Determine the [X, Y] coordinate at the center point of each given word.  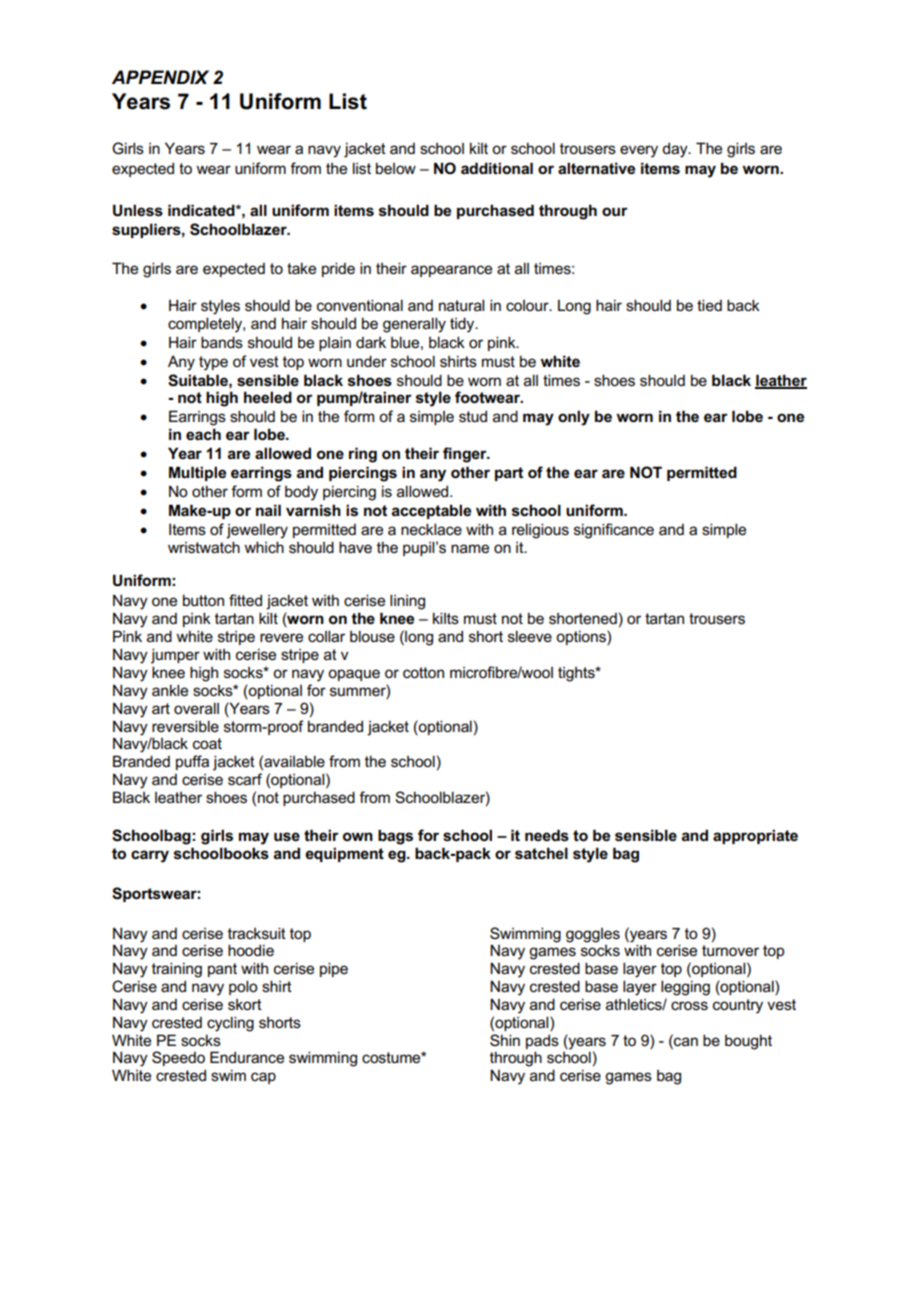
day [676, 150]
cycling [230, 1024]
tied [709, 305]
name [470, 549]
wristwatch [204, 547]
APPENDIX [160, 77]
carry [150, 856]
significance [614, 531]
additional [497, 168]
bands [222, 342]
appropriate [755, 836]
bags [395, 837]
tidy [463, 325]
